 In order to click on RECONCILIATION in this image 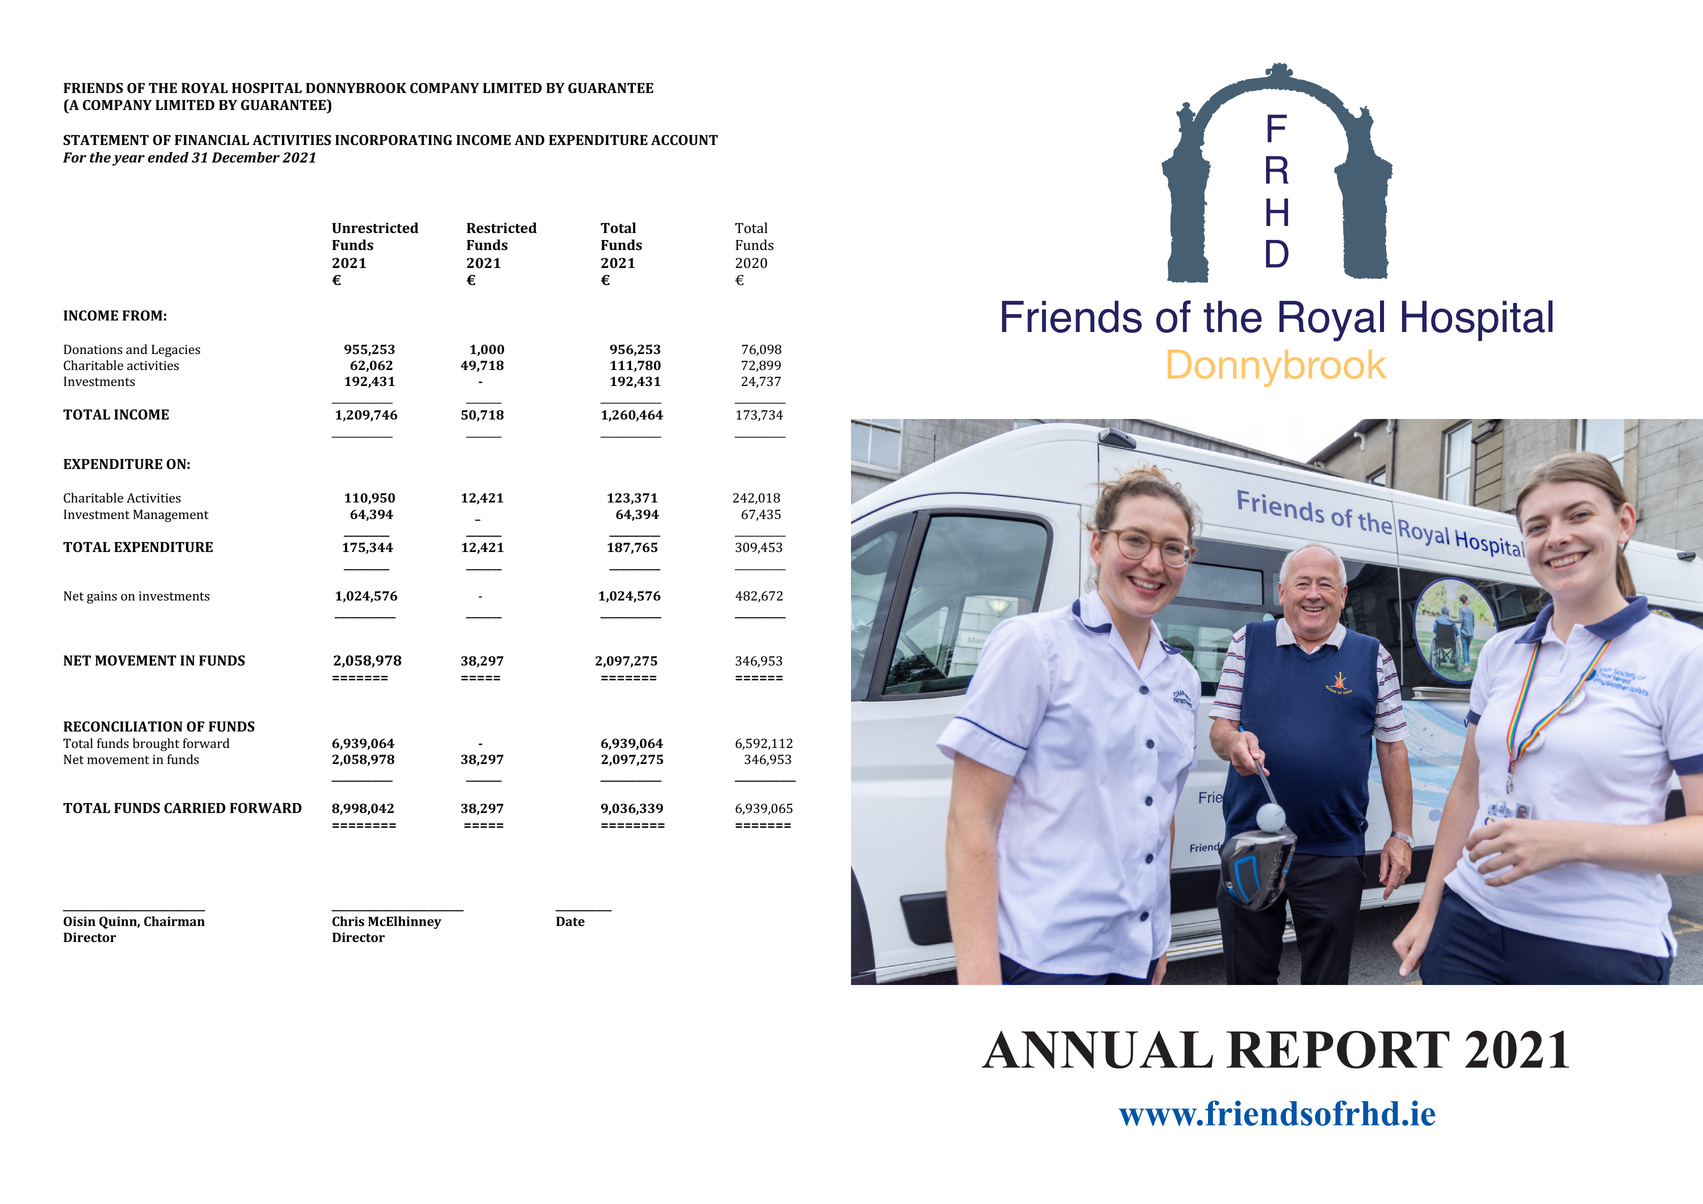, I will do `click(123, 726)`.
